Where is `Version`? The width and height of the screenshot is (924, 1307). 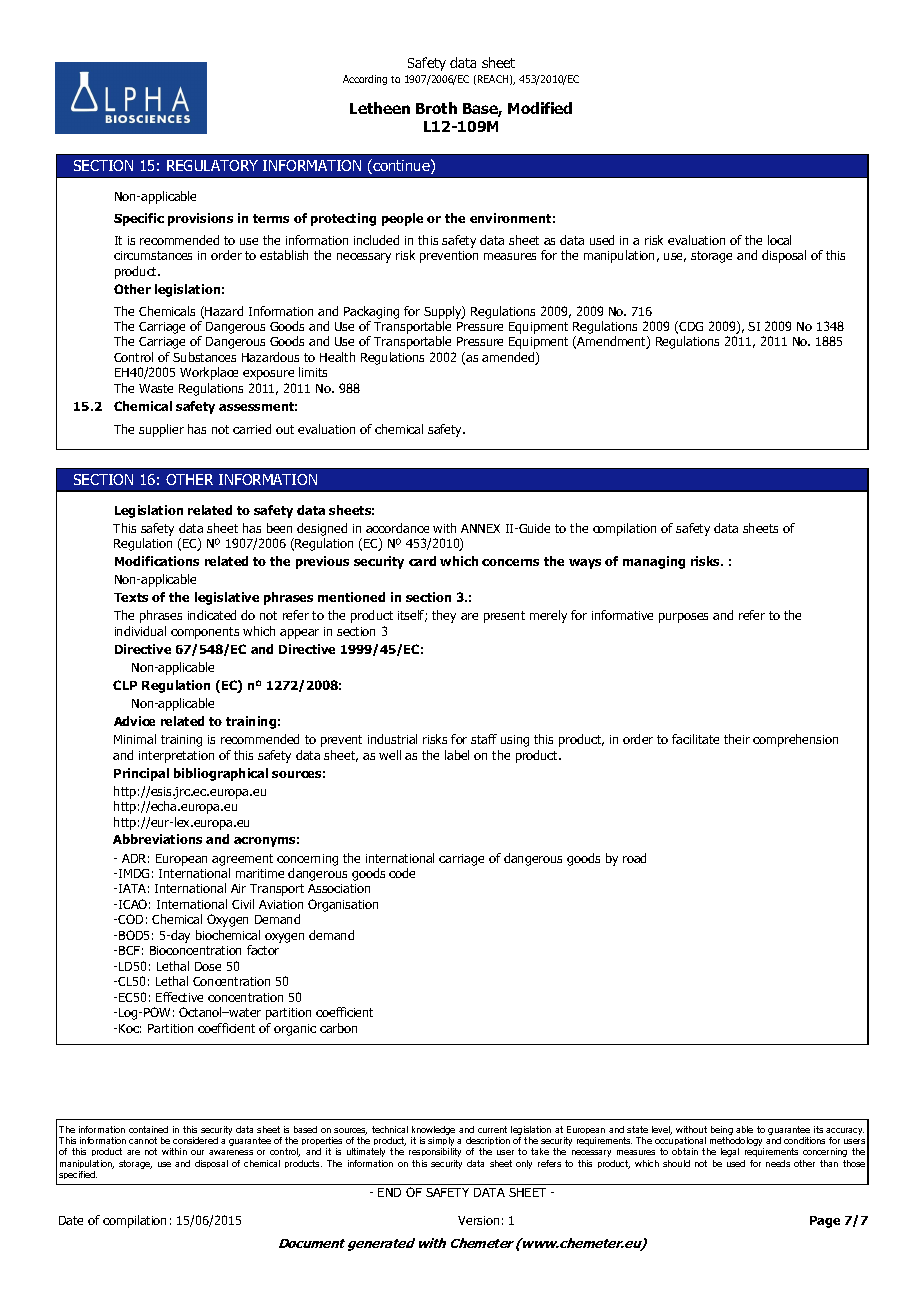
Version is located at coordinates (478, 1220).
